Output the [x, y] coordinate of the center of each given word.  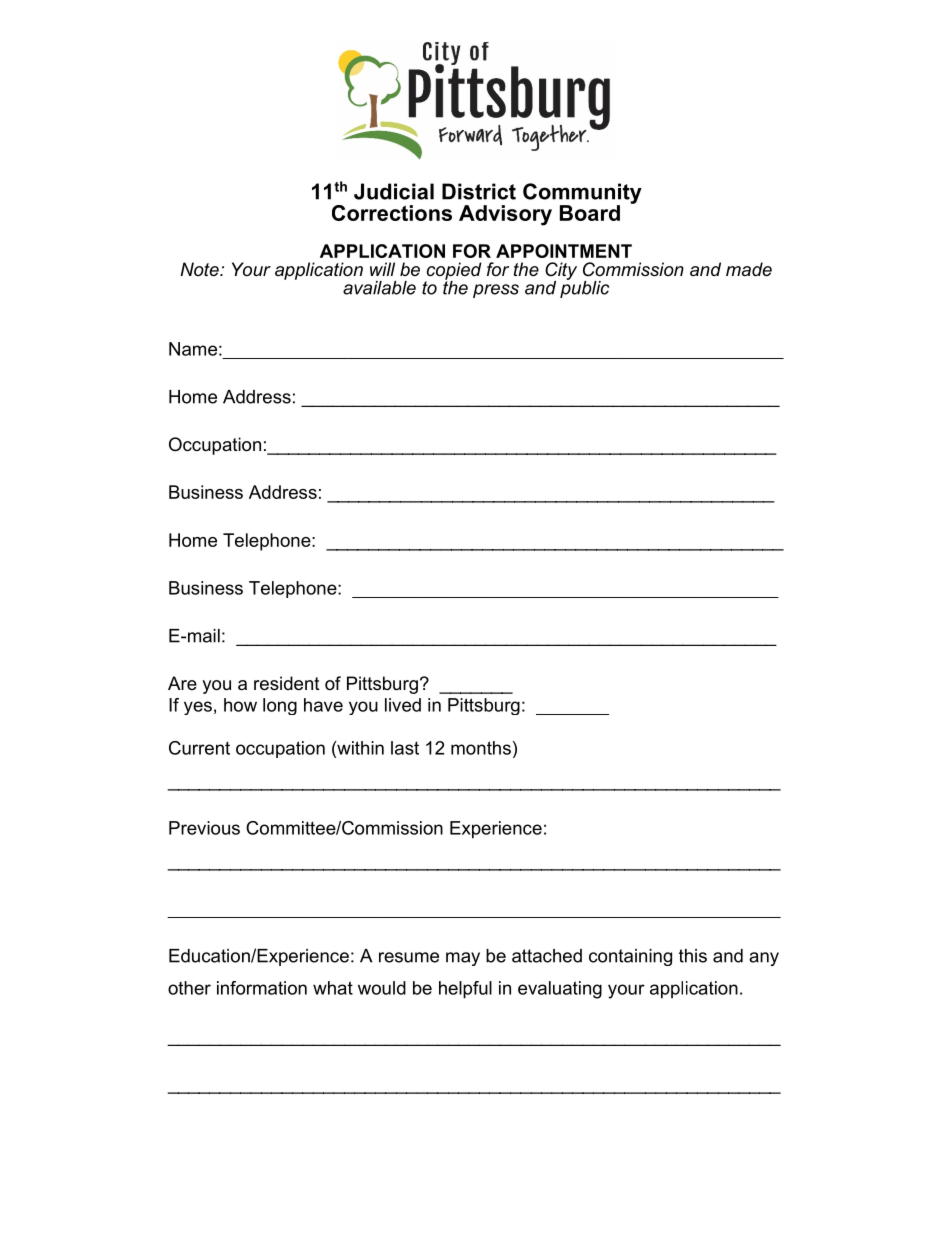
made [749, 269]
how [240, 705]
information [262, 988]
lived [403, 705]
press [496, 291]
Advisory [505, 215]
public [584, 288]
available [379, 288]
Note [200, 269]
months [481, 748]
